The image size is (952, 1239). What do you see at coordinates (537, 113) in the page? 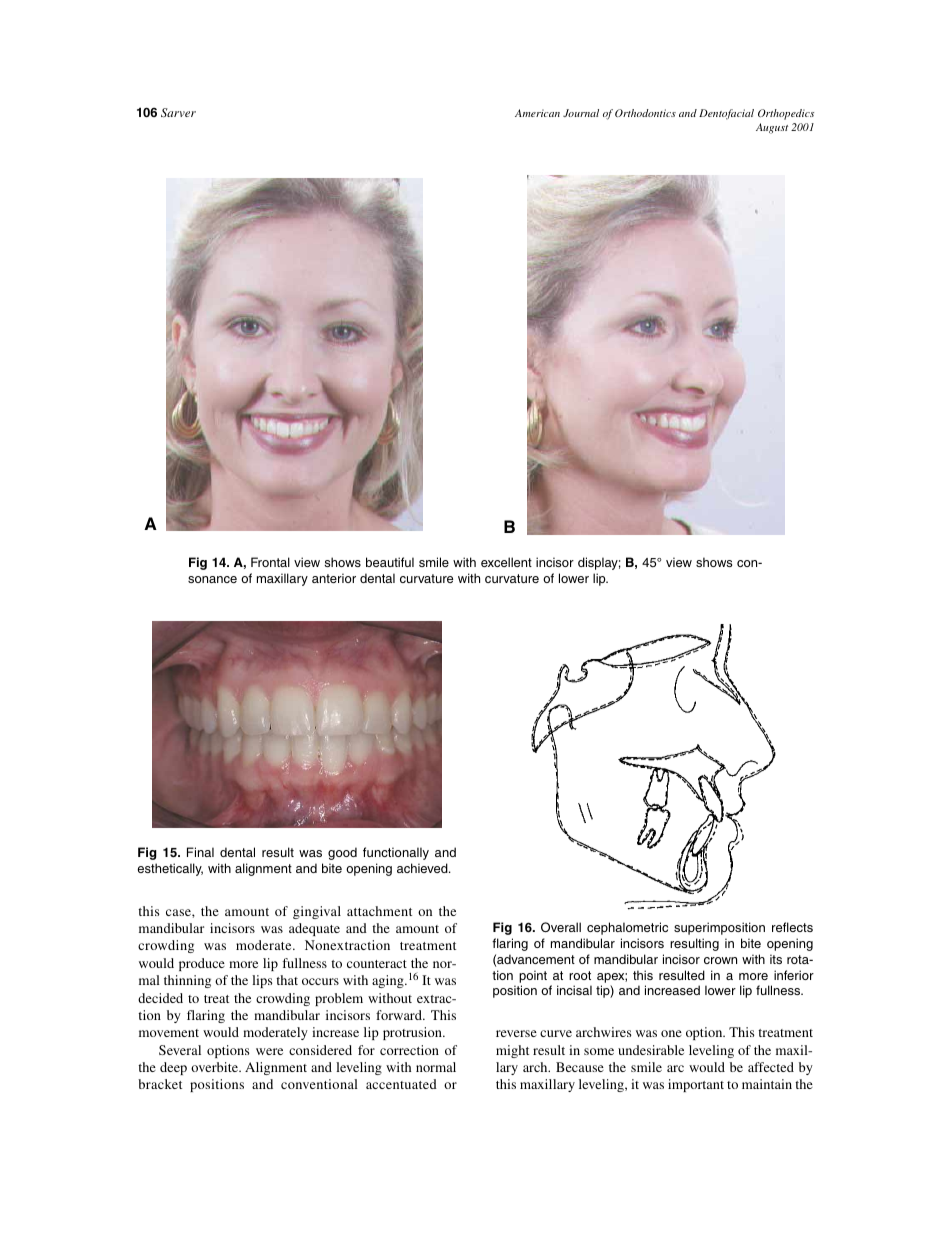
I see `American` at bounding box center [537, 113].
